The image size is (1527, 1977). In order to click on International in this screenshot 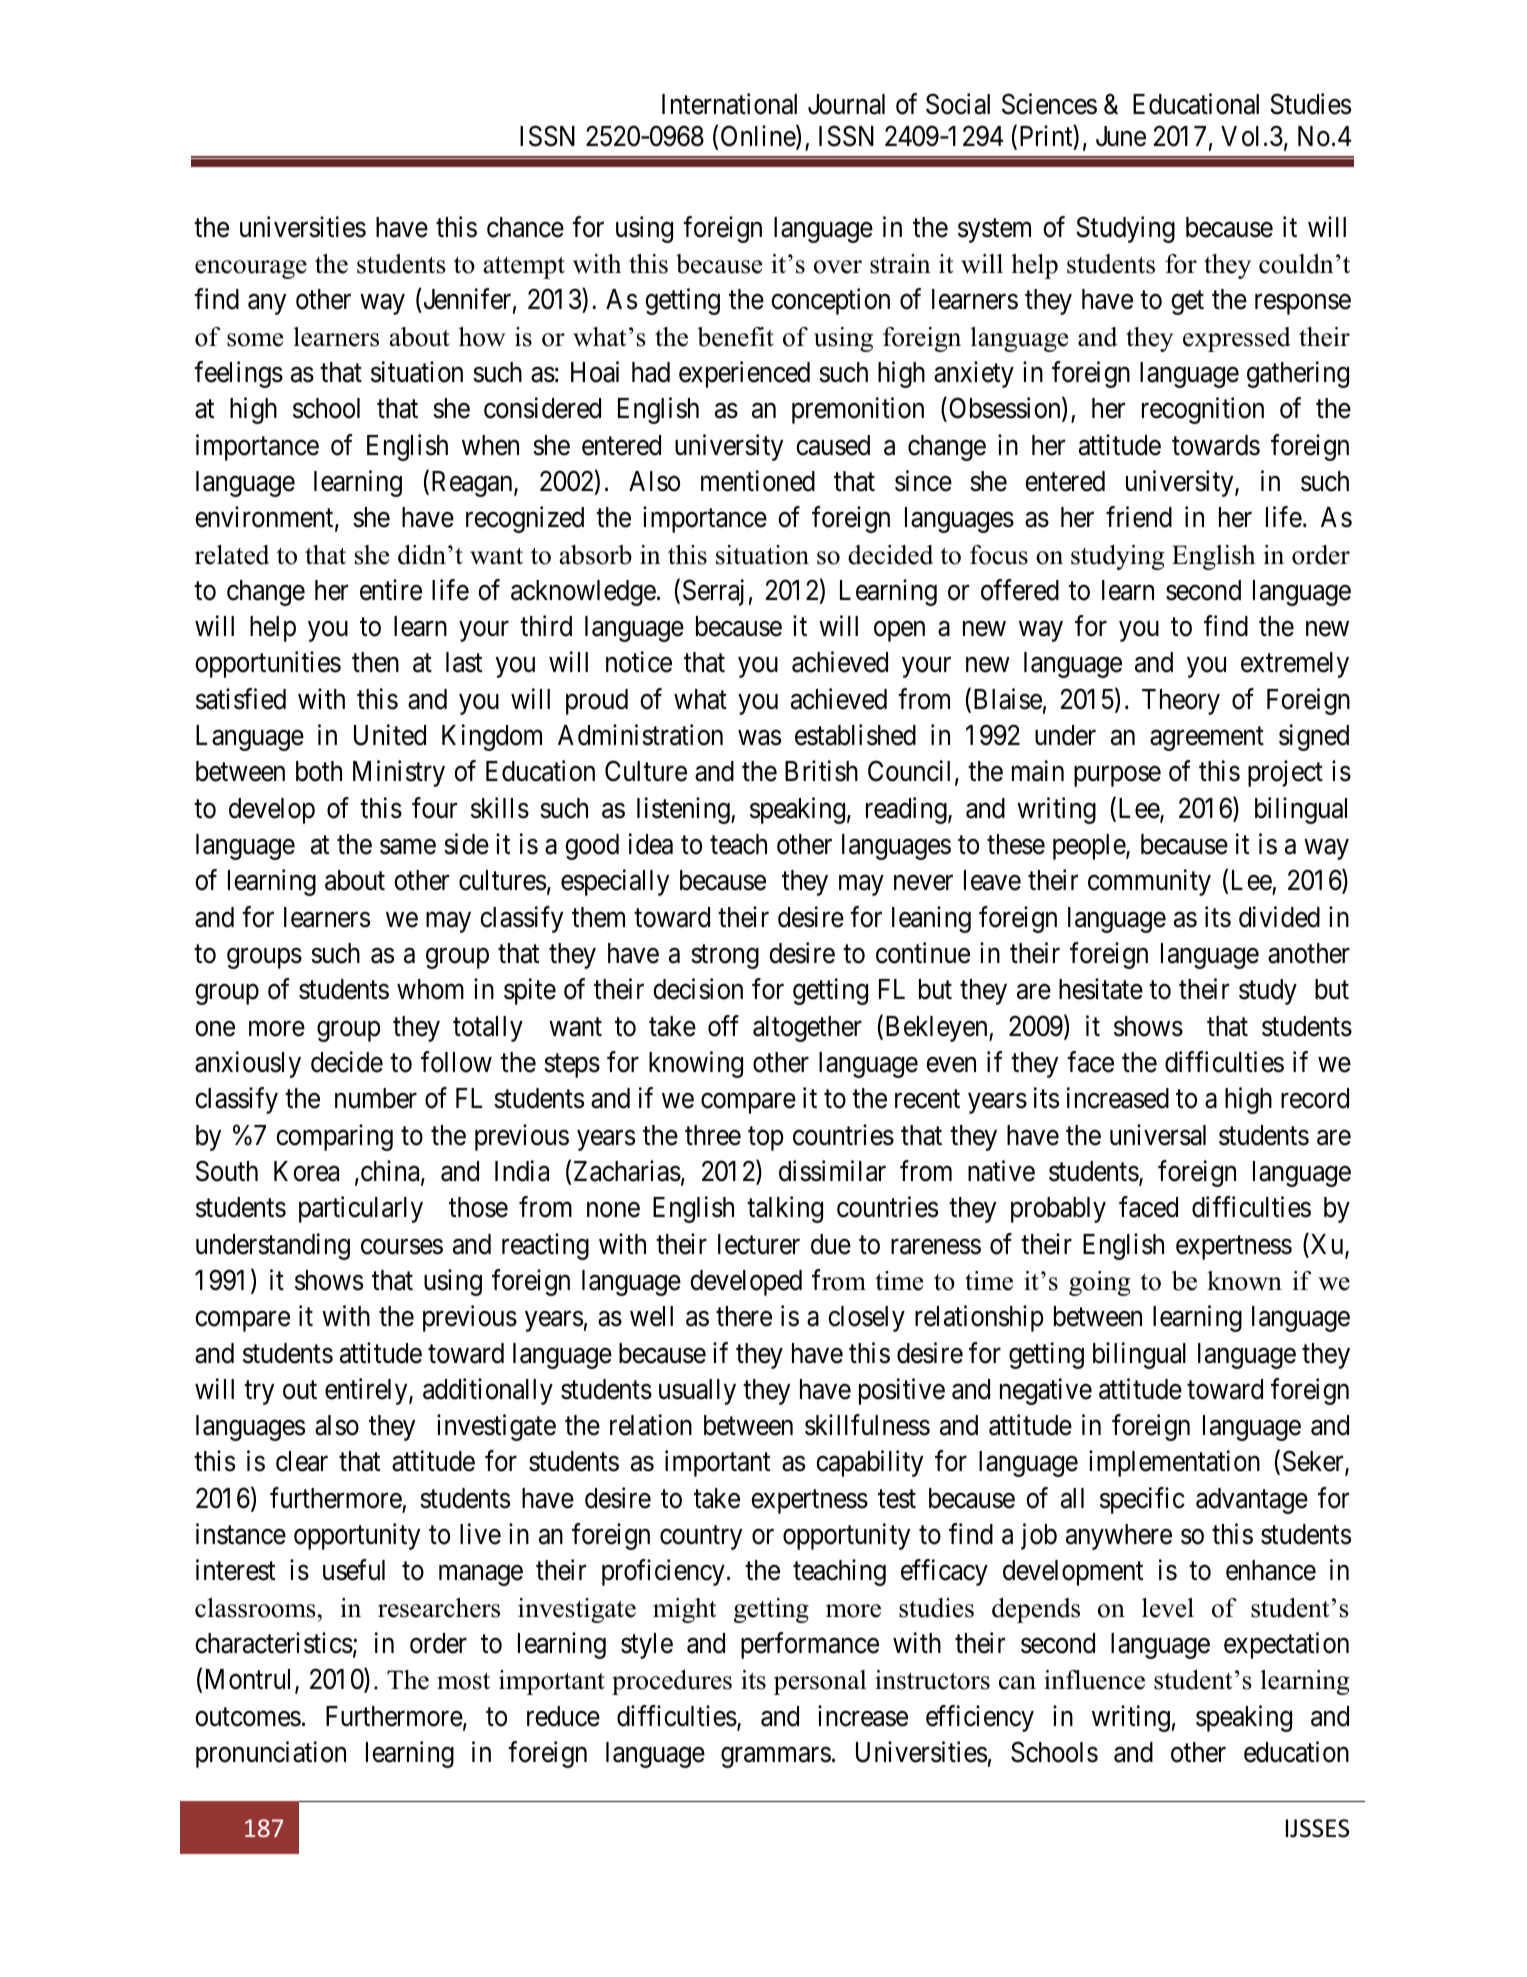, I will do `click(729, 104)`.
